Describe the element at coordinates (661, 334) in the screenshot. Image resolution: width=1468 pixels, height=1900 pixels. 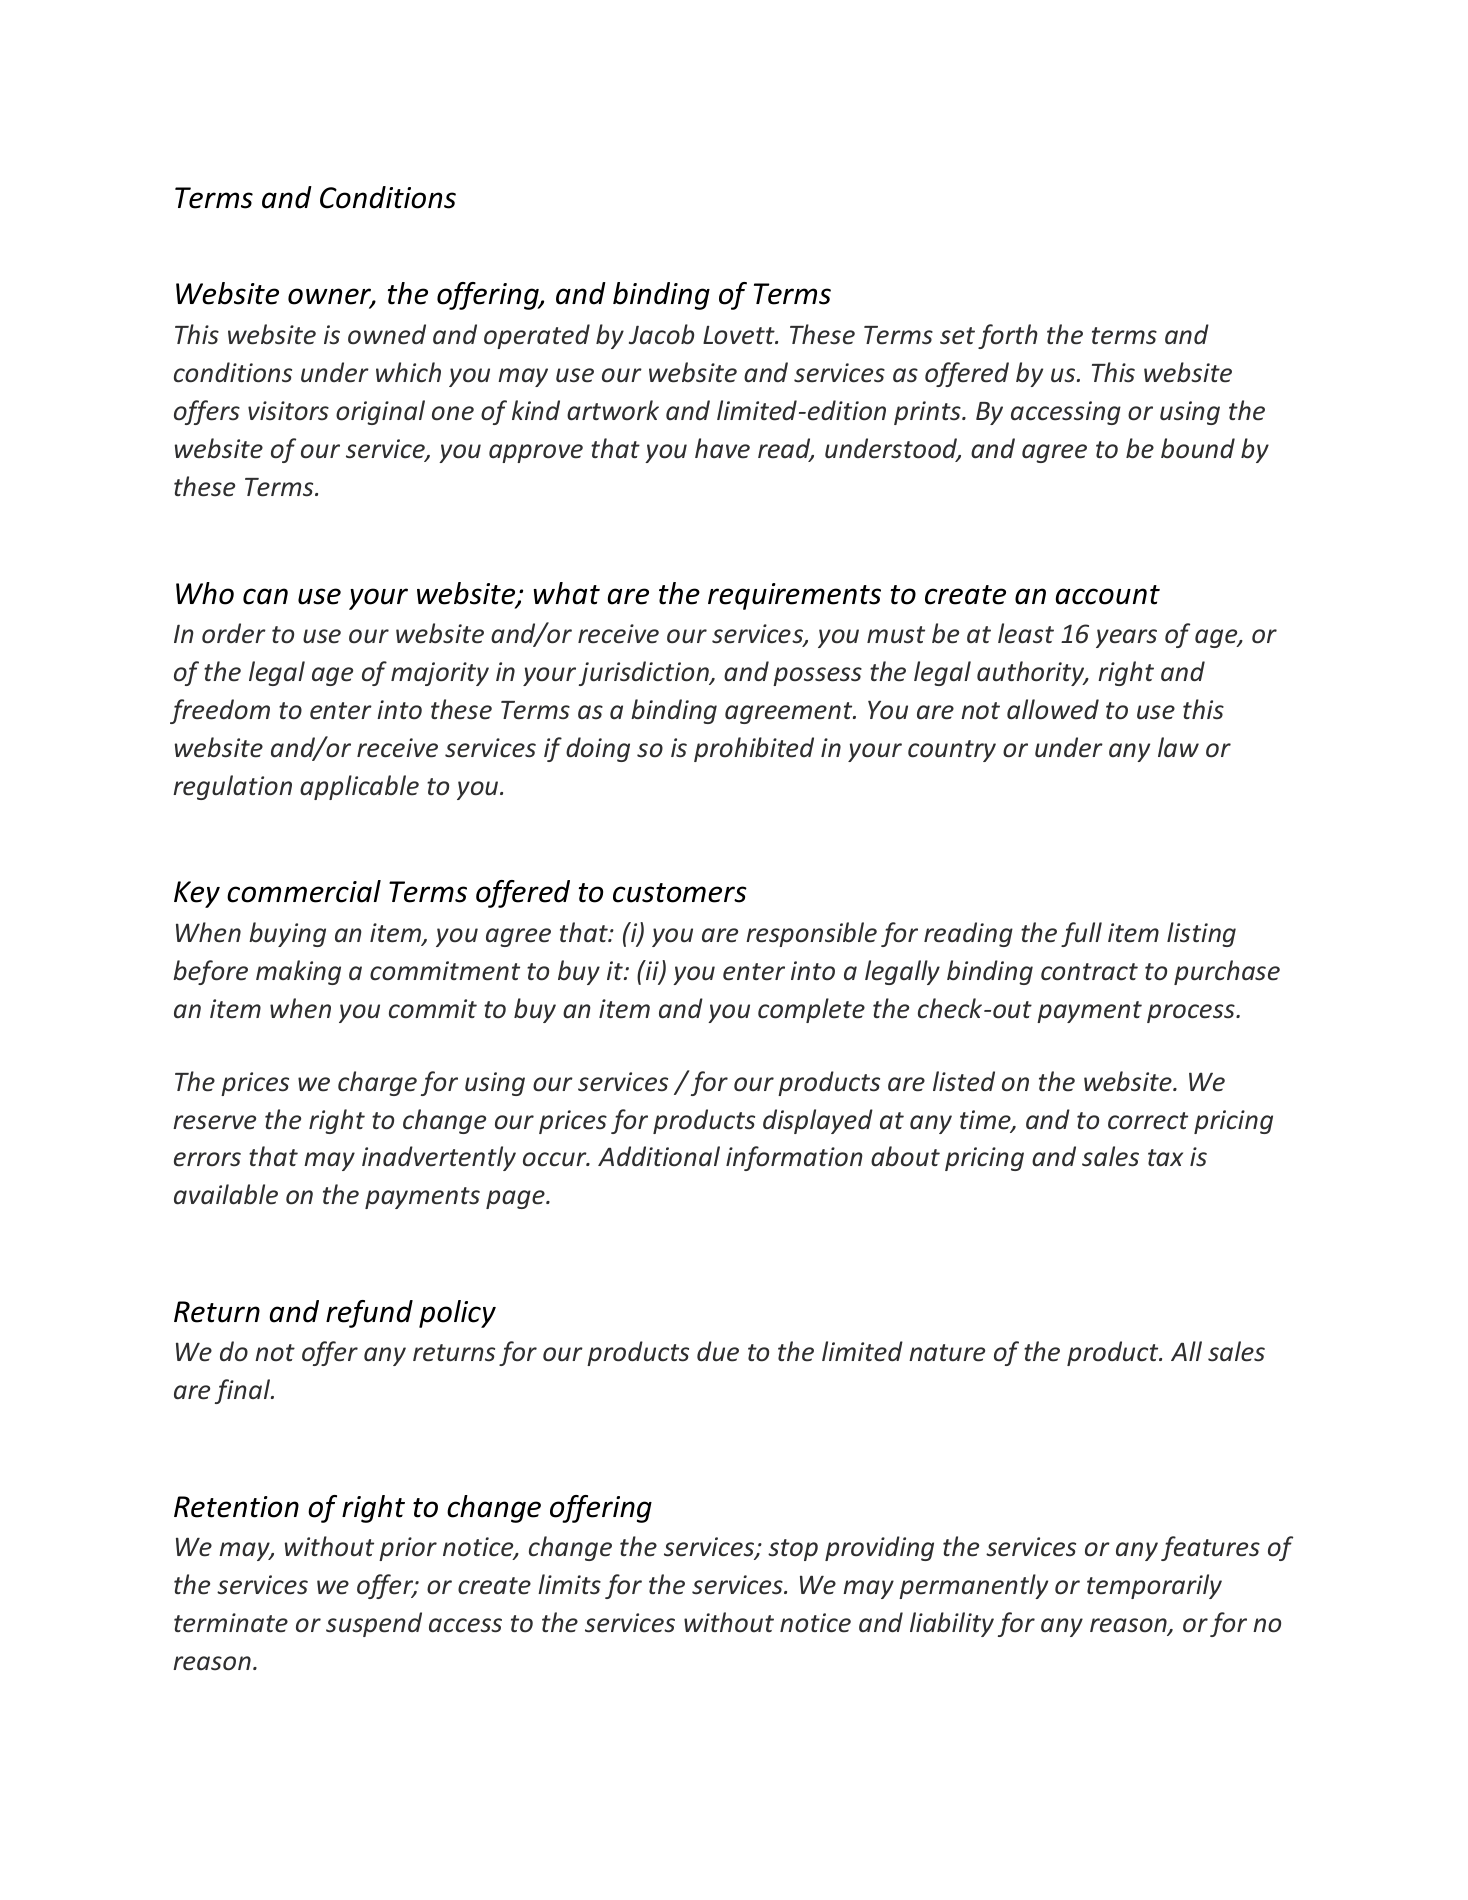
I see `Jacob` at that location.
